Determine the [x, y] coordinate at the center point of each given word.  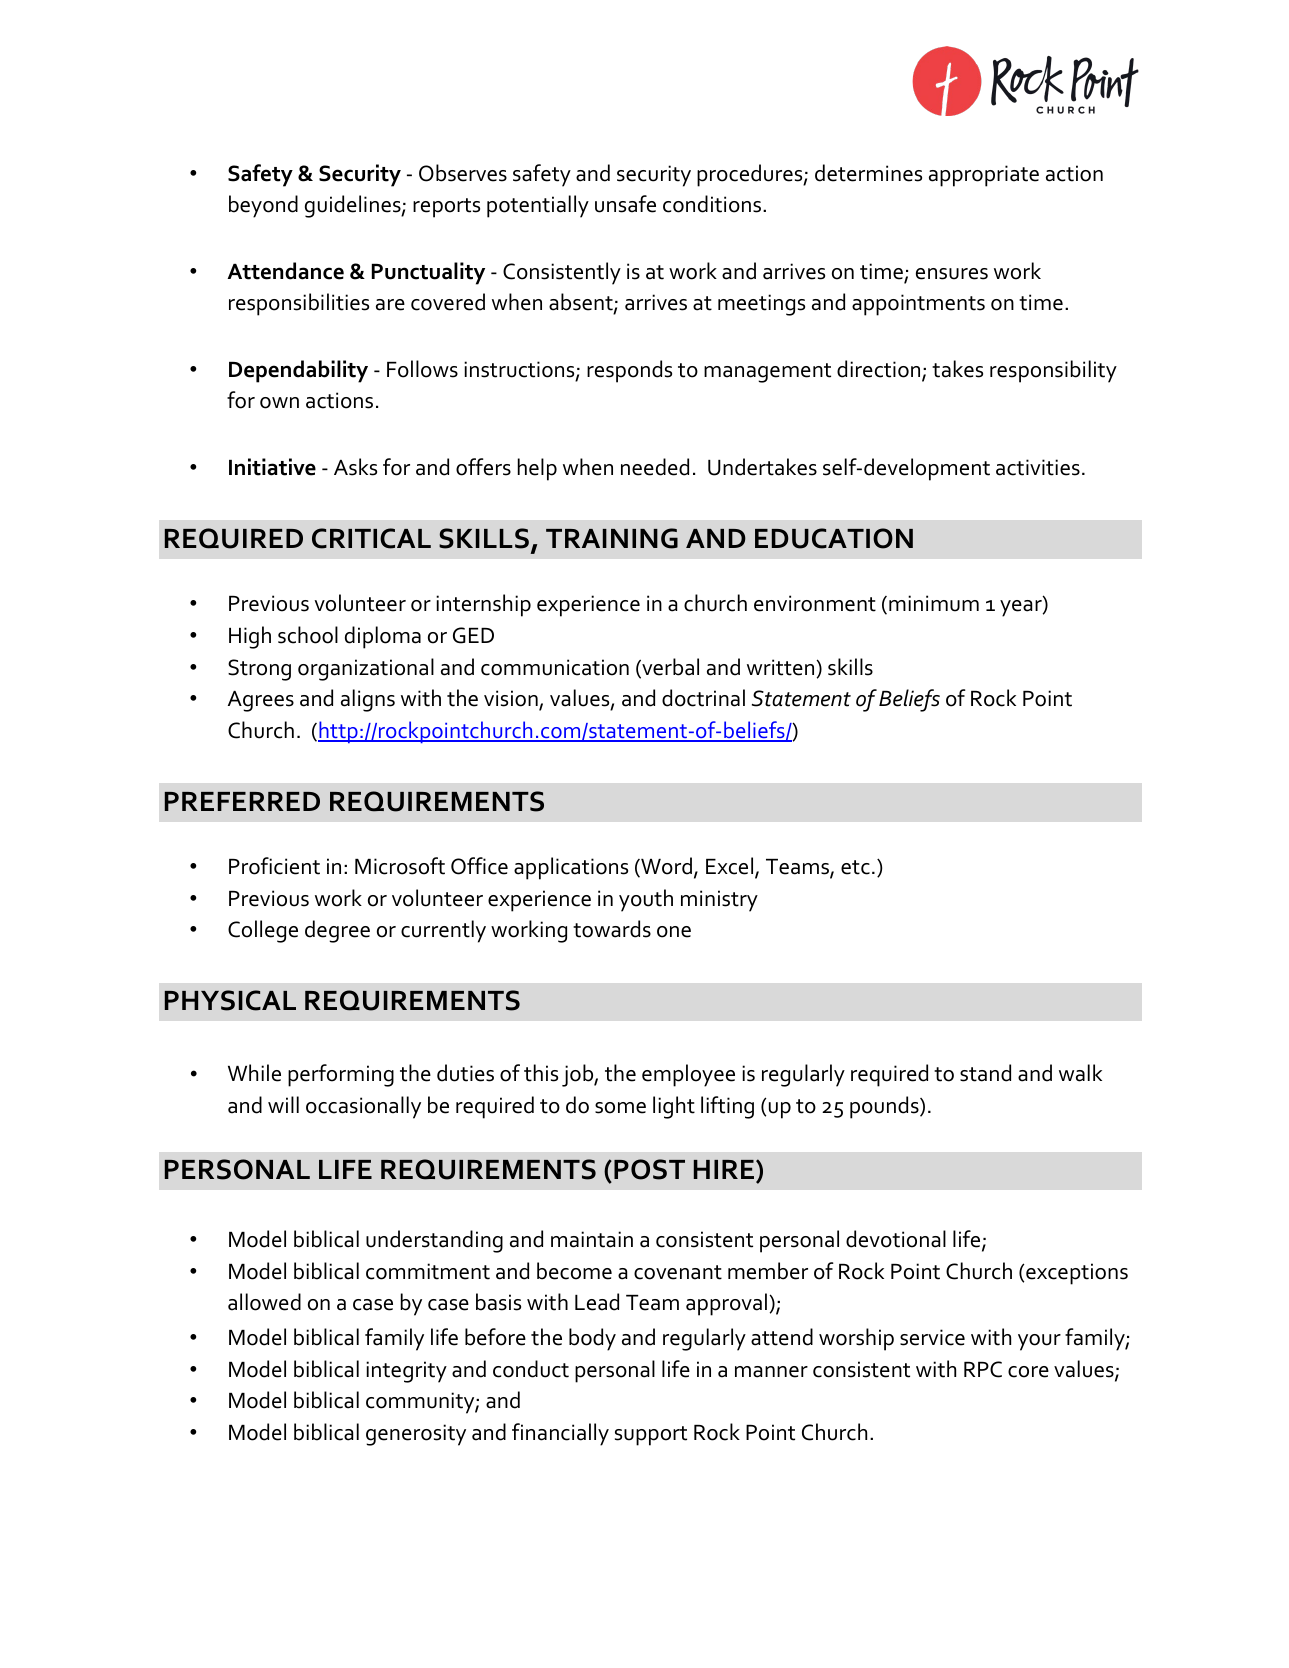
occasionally [363, 1107]
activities [1038, 467]
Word [665, 867]
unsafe [625, 204]
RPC [983, 1369]
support [651, 1436]
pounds [885, 1107]
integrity [406, 1372]
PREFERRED [242, 801]
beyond [263, 206]
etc [855, 867]
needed [655, 467]
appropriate [984, 176]
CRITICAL [371, 538]
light [674, 1107]
